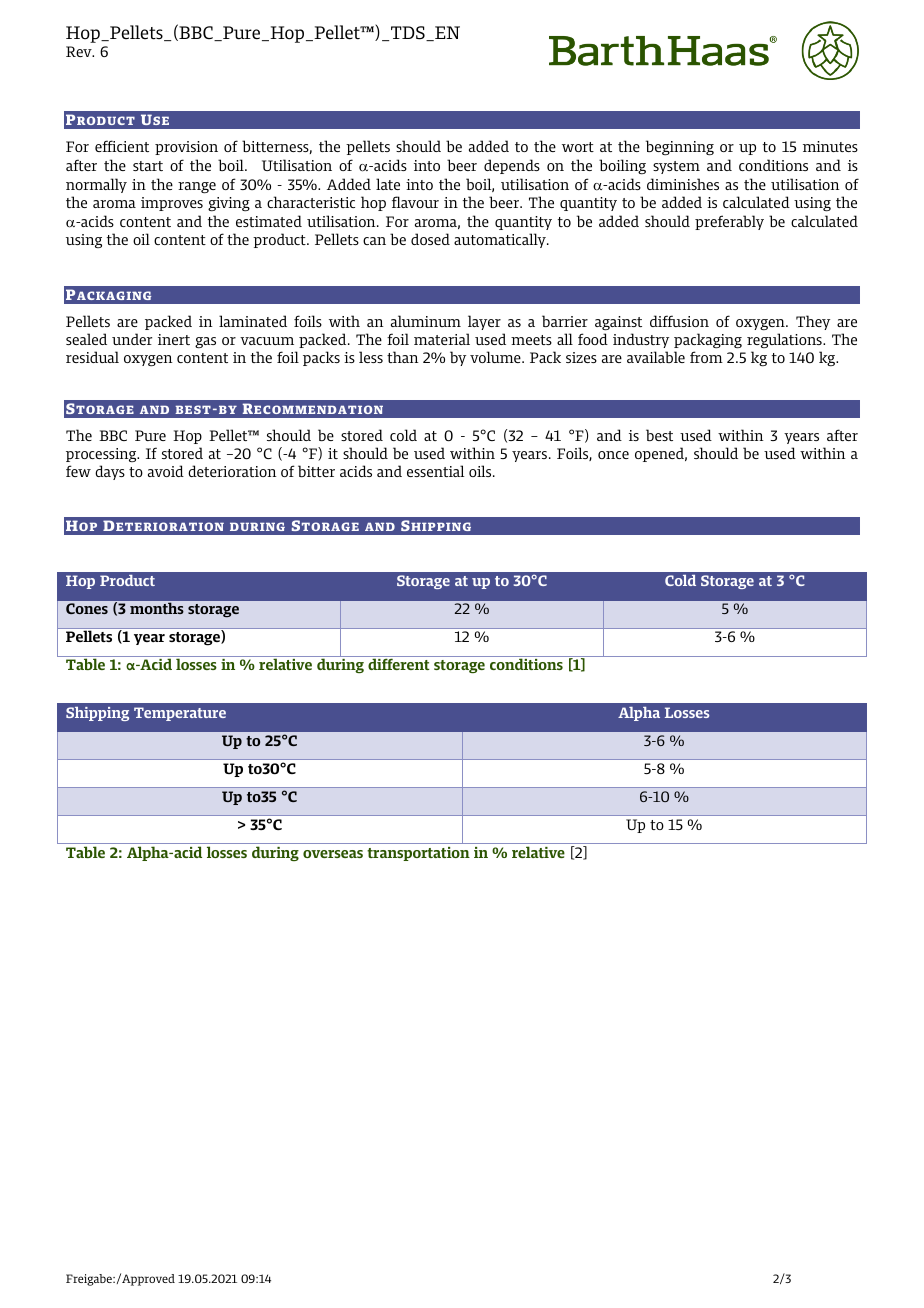  I want to click on once, so click(613, 455).
